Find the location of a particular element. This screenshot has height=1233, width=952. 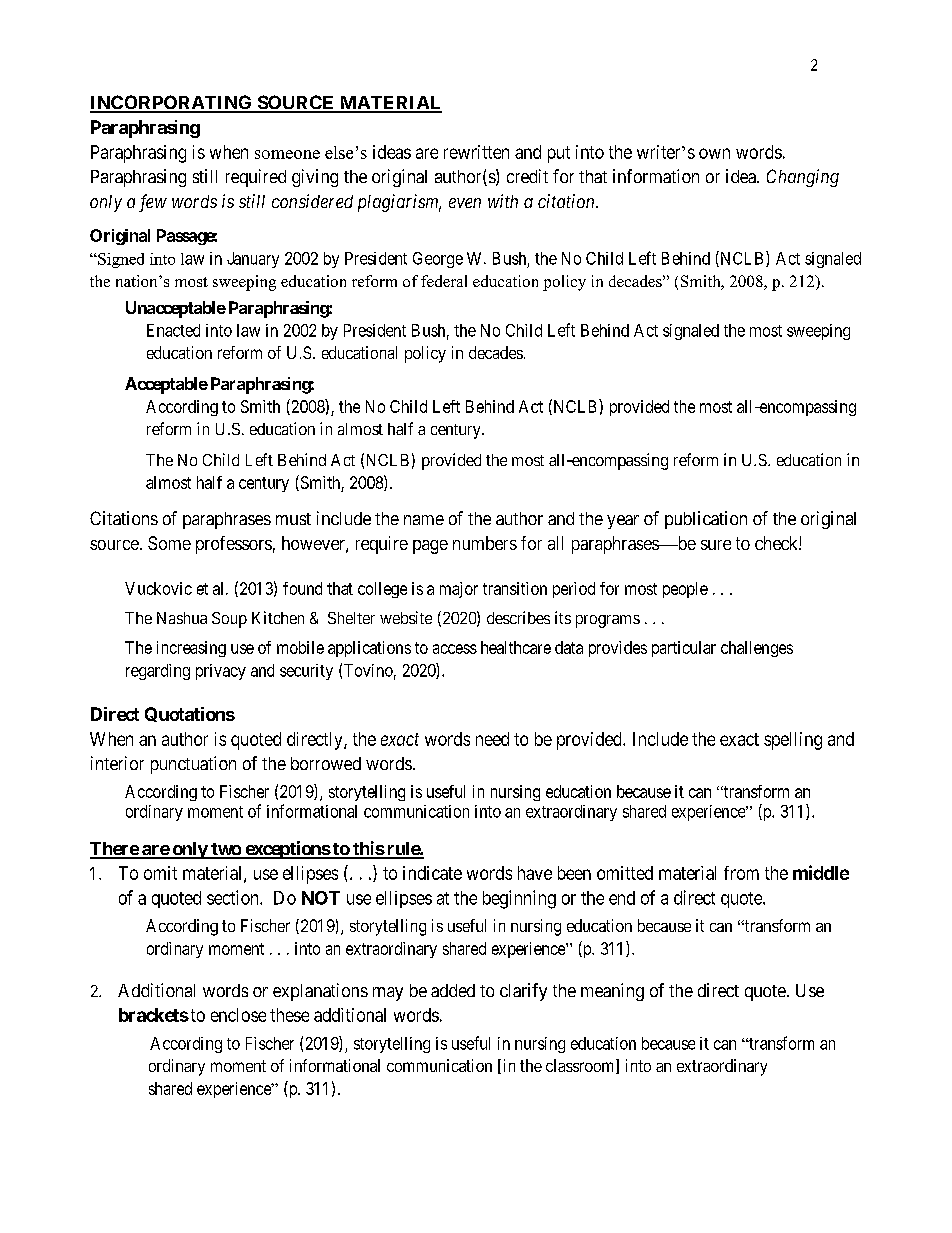

punctuation is located at coordinates (193, 765).
